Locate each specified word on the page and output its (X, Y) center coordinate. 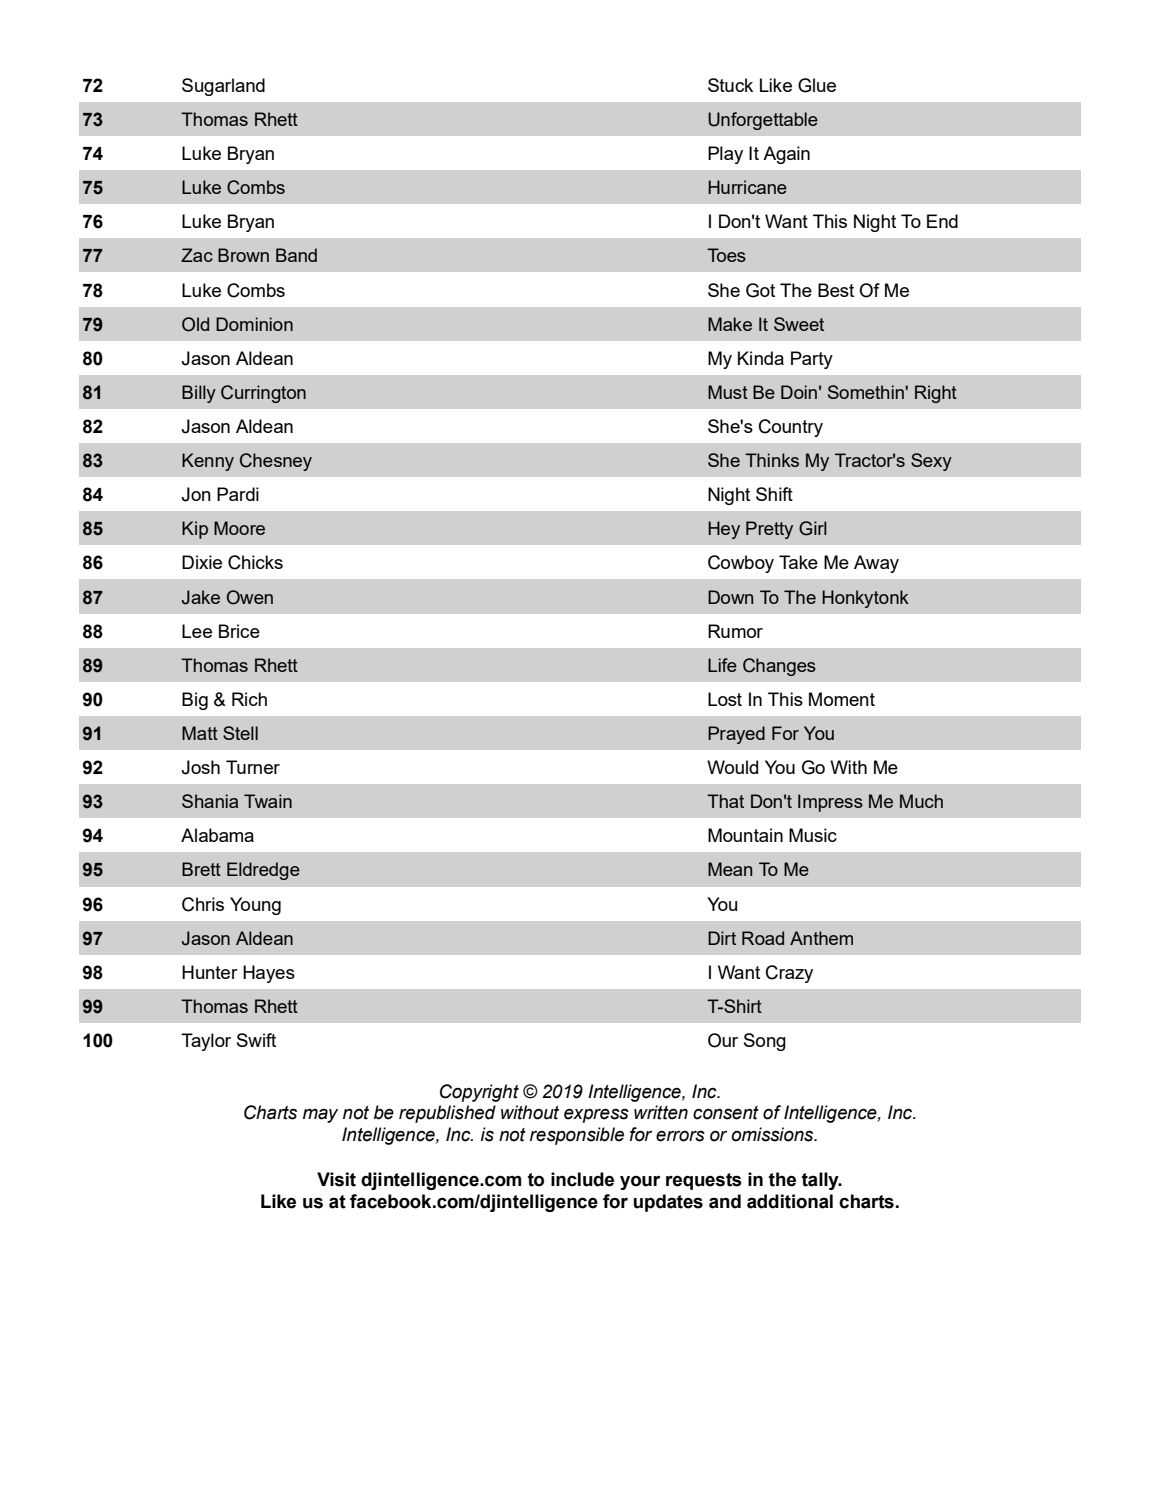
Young (255, 906)
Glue (817, 85)
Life (722, 665)
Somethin (867, 392)
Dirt (722, 938)
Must (728, 392)
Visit (336, 1179)
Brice (239, 631)
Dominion (254, 324)
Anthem (821, 938)
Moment (842, 699)
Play (725, 155)
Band (296, 255)
